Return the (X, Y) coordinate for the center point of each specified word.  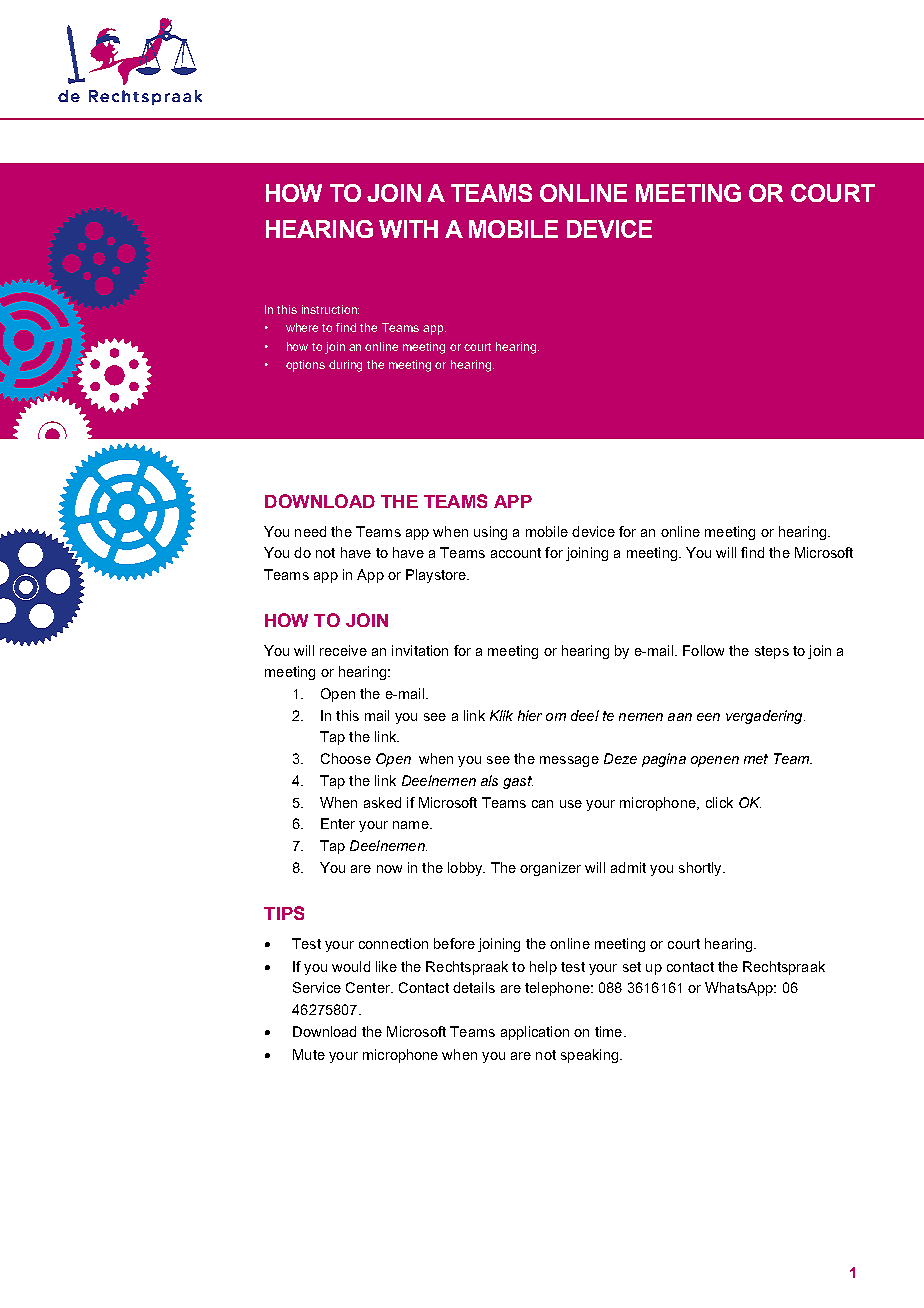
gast (518, 782)
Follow (703, 650)
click (719, 802)
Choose (346, 758)
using (490, 533)
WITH (408, 229)
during (345, 366)
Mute (309, 1054)
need (310, 531)
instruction (330, 309)
